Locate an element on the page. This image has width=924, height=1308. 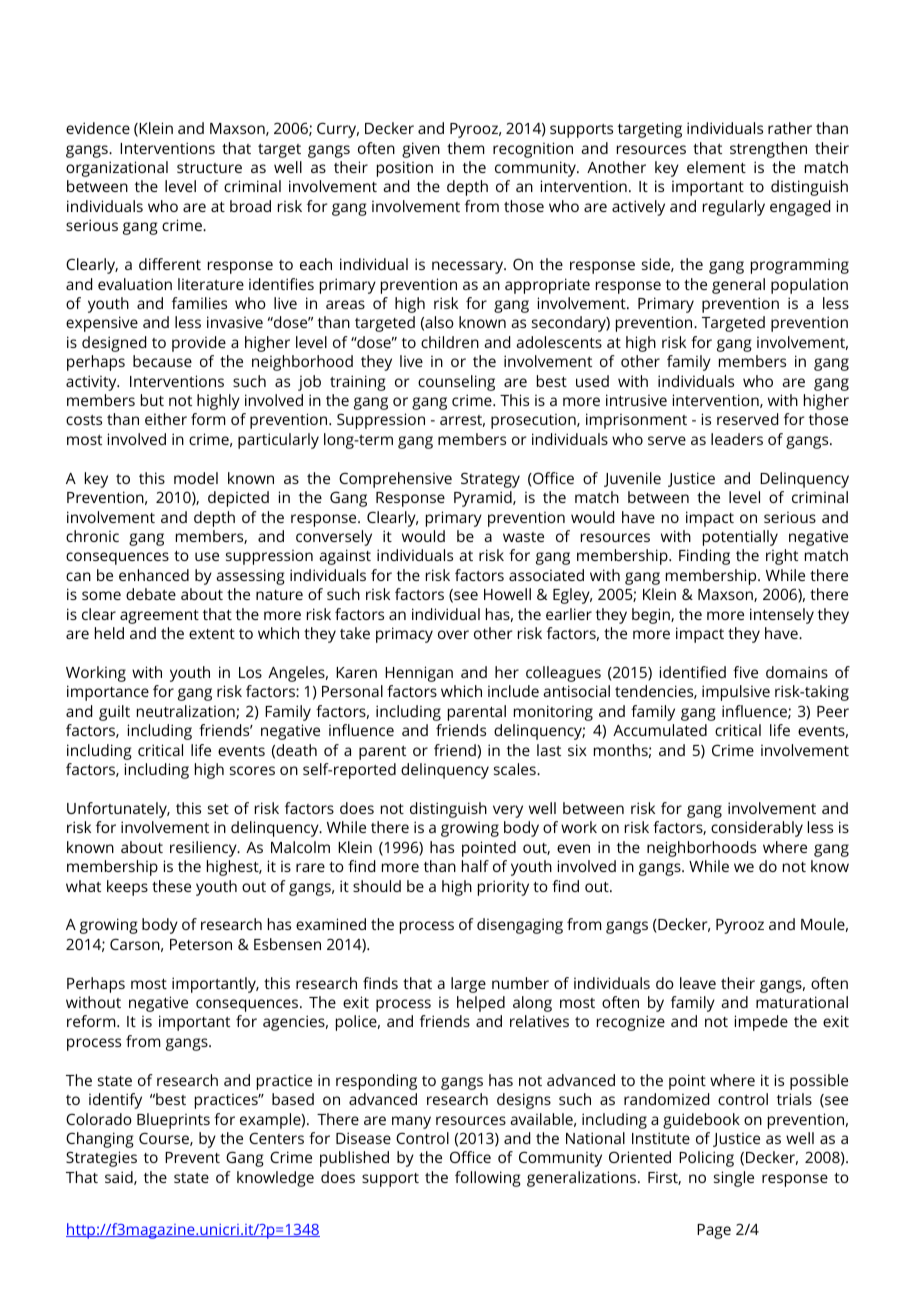
structure is located at coordinates (209, 168).
